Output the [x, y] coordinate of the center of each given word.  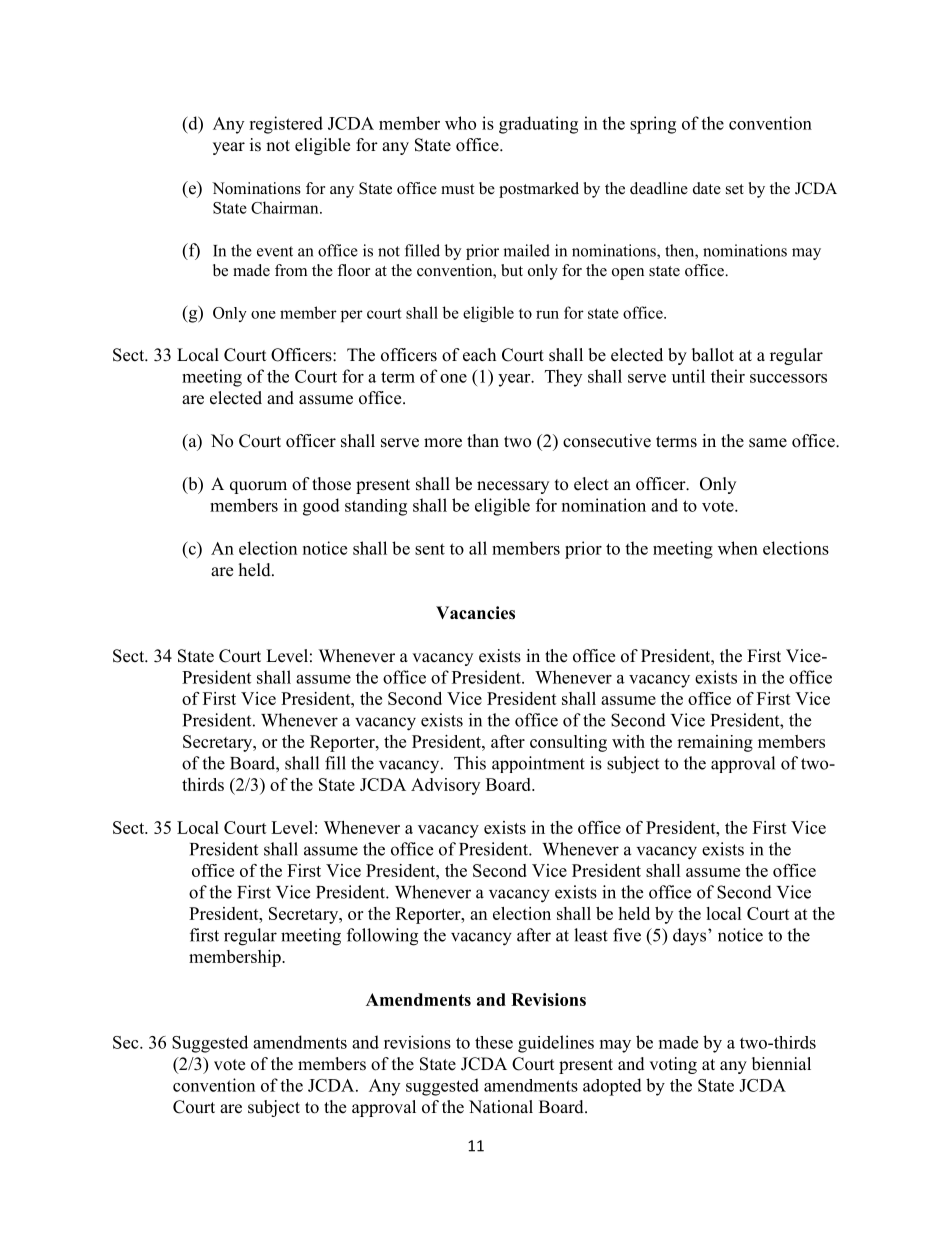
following [382, 937]
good [321, 507]
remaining [715, 743]
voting [673, 1065]
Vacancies [475, 613]
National [501, 1107]
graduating [538, 125]
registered [286, 125]
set [735, 189]
